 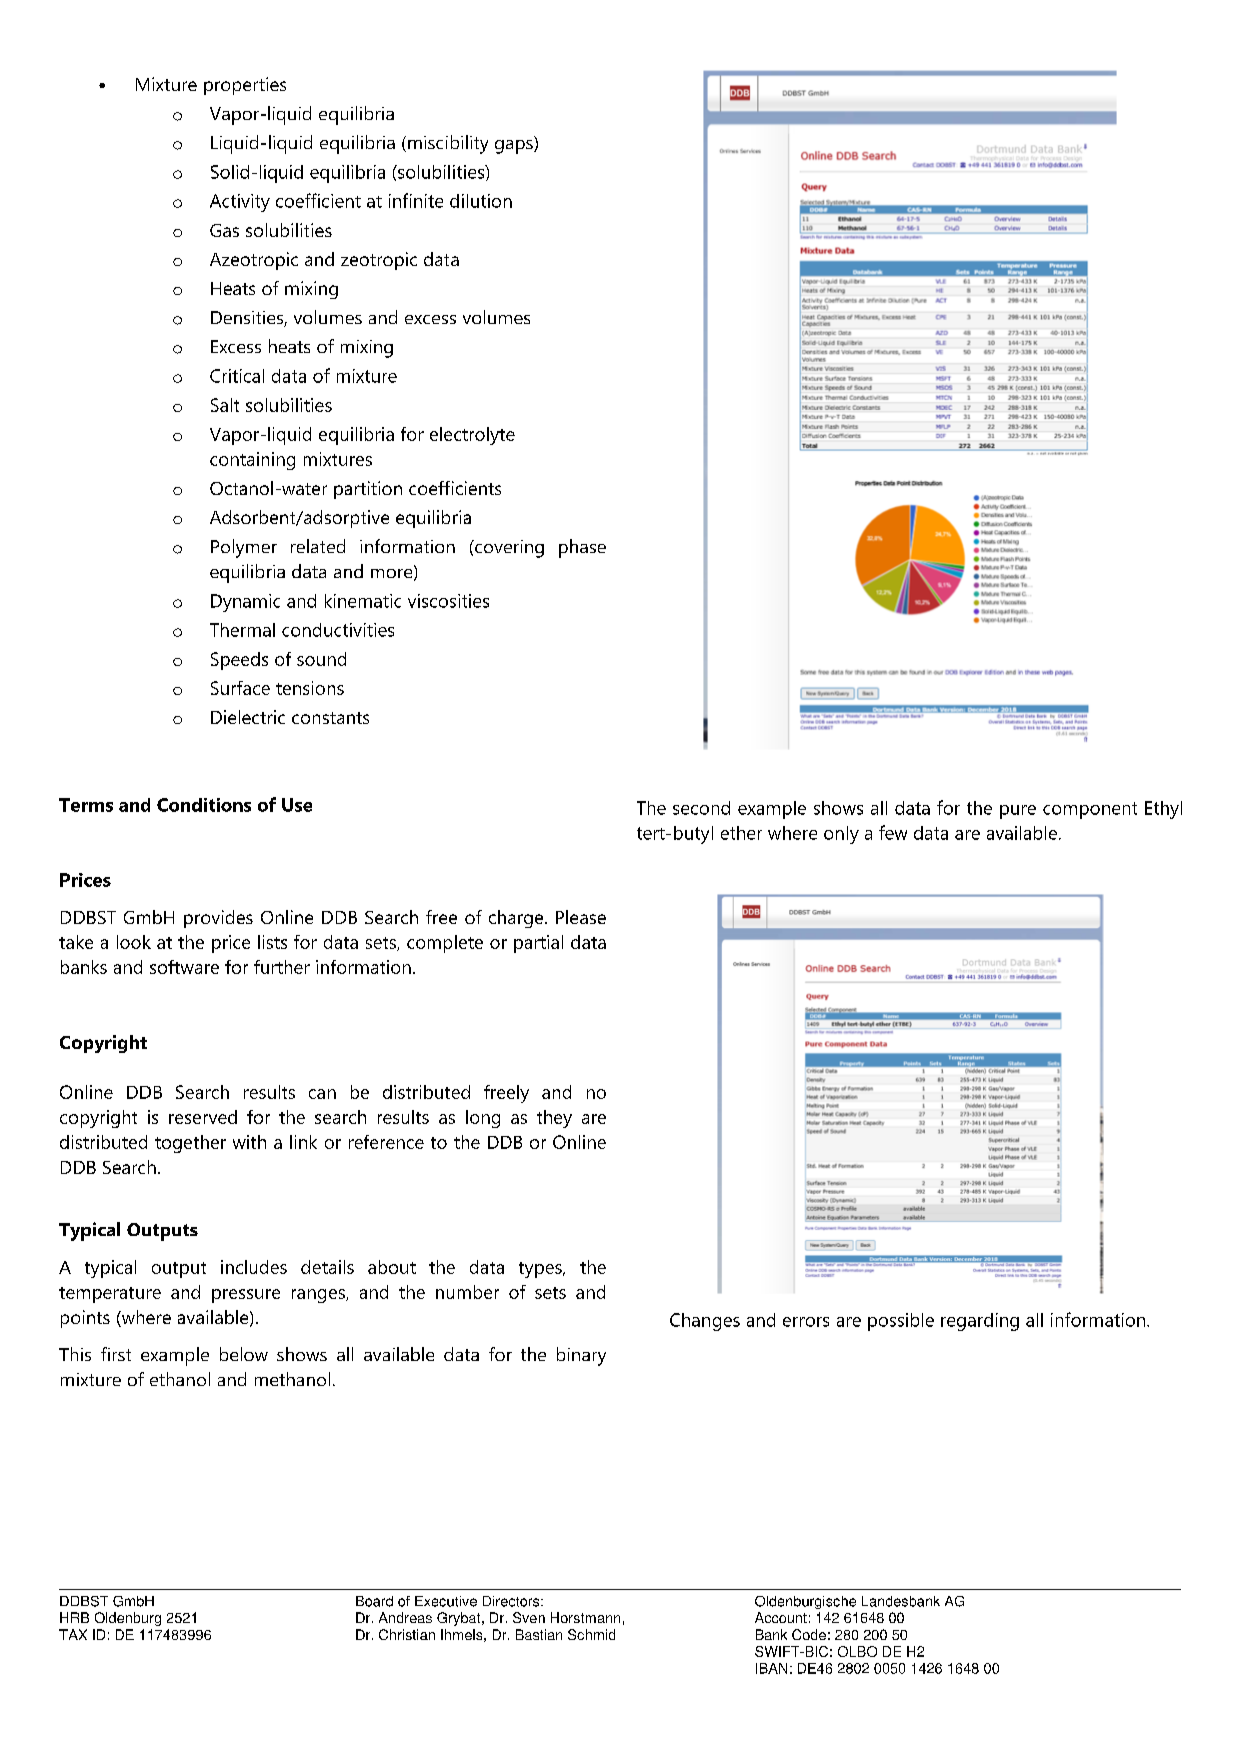 What do you see at coordinates (515, 147) in the screenshot?
I see `gaps` at bounding box center [515, 147].
